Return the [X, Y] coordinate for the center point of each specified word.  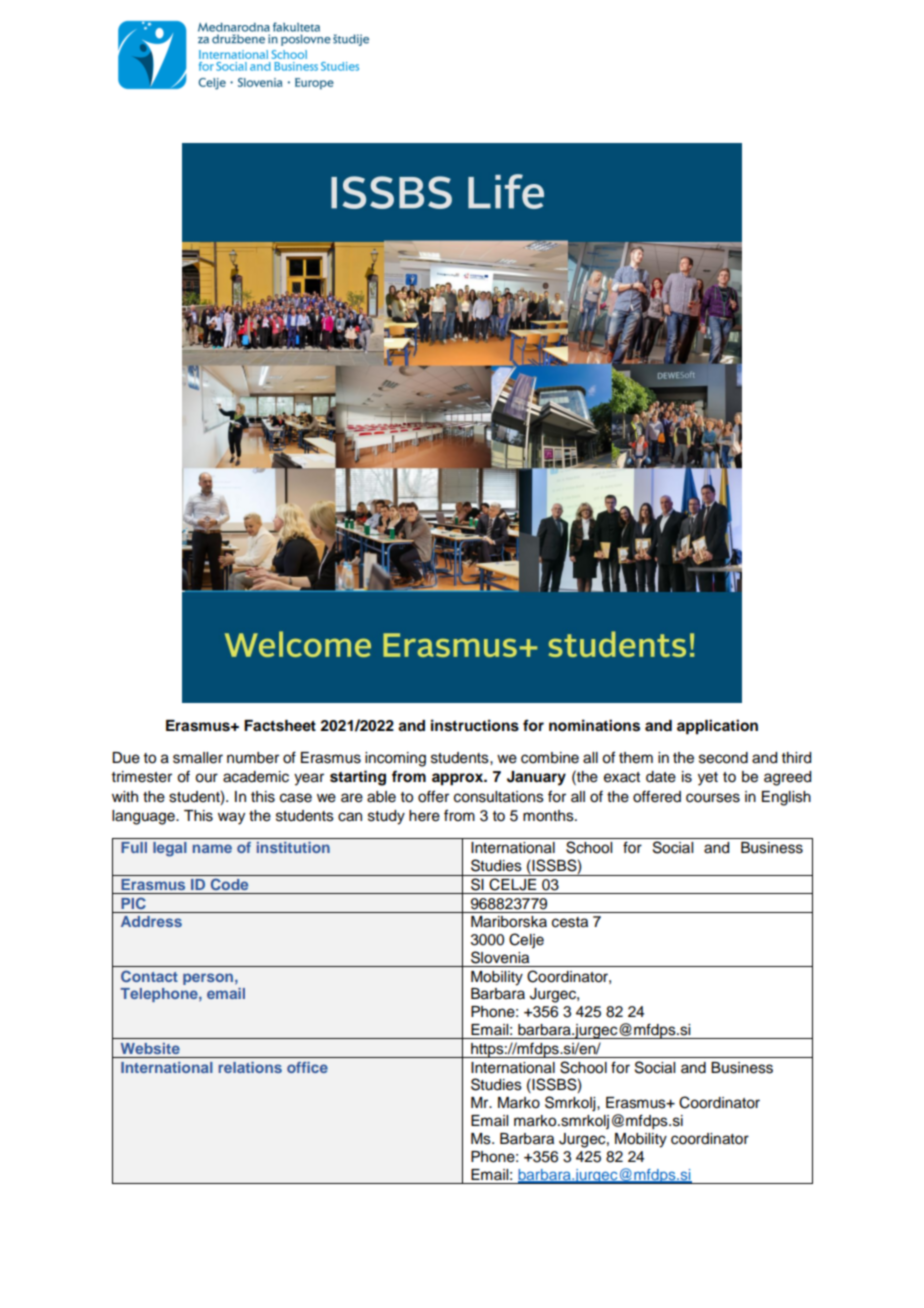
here [424, 816]
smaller [198, 758]
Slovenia [500, 957]
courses [713, 798]
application [717, 727]
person [208, 979]
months [549, 816]
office [307, 1067]
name [212, 848]
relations [250, 1067]
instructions [475, 725]
